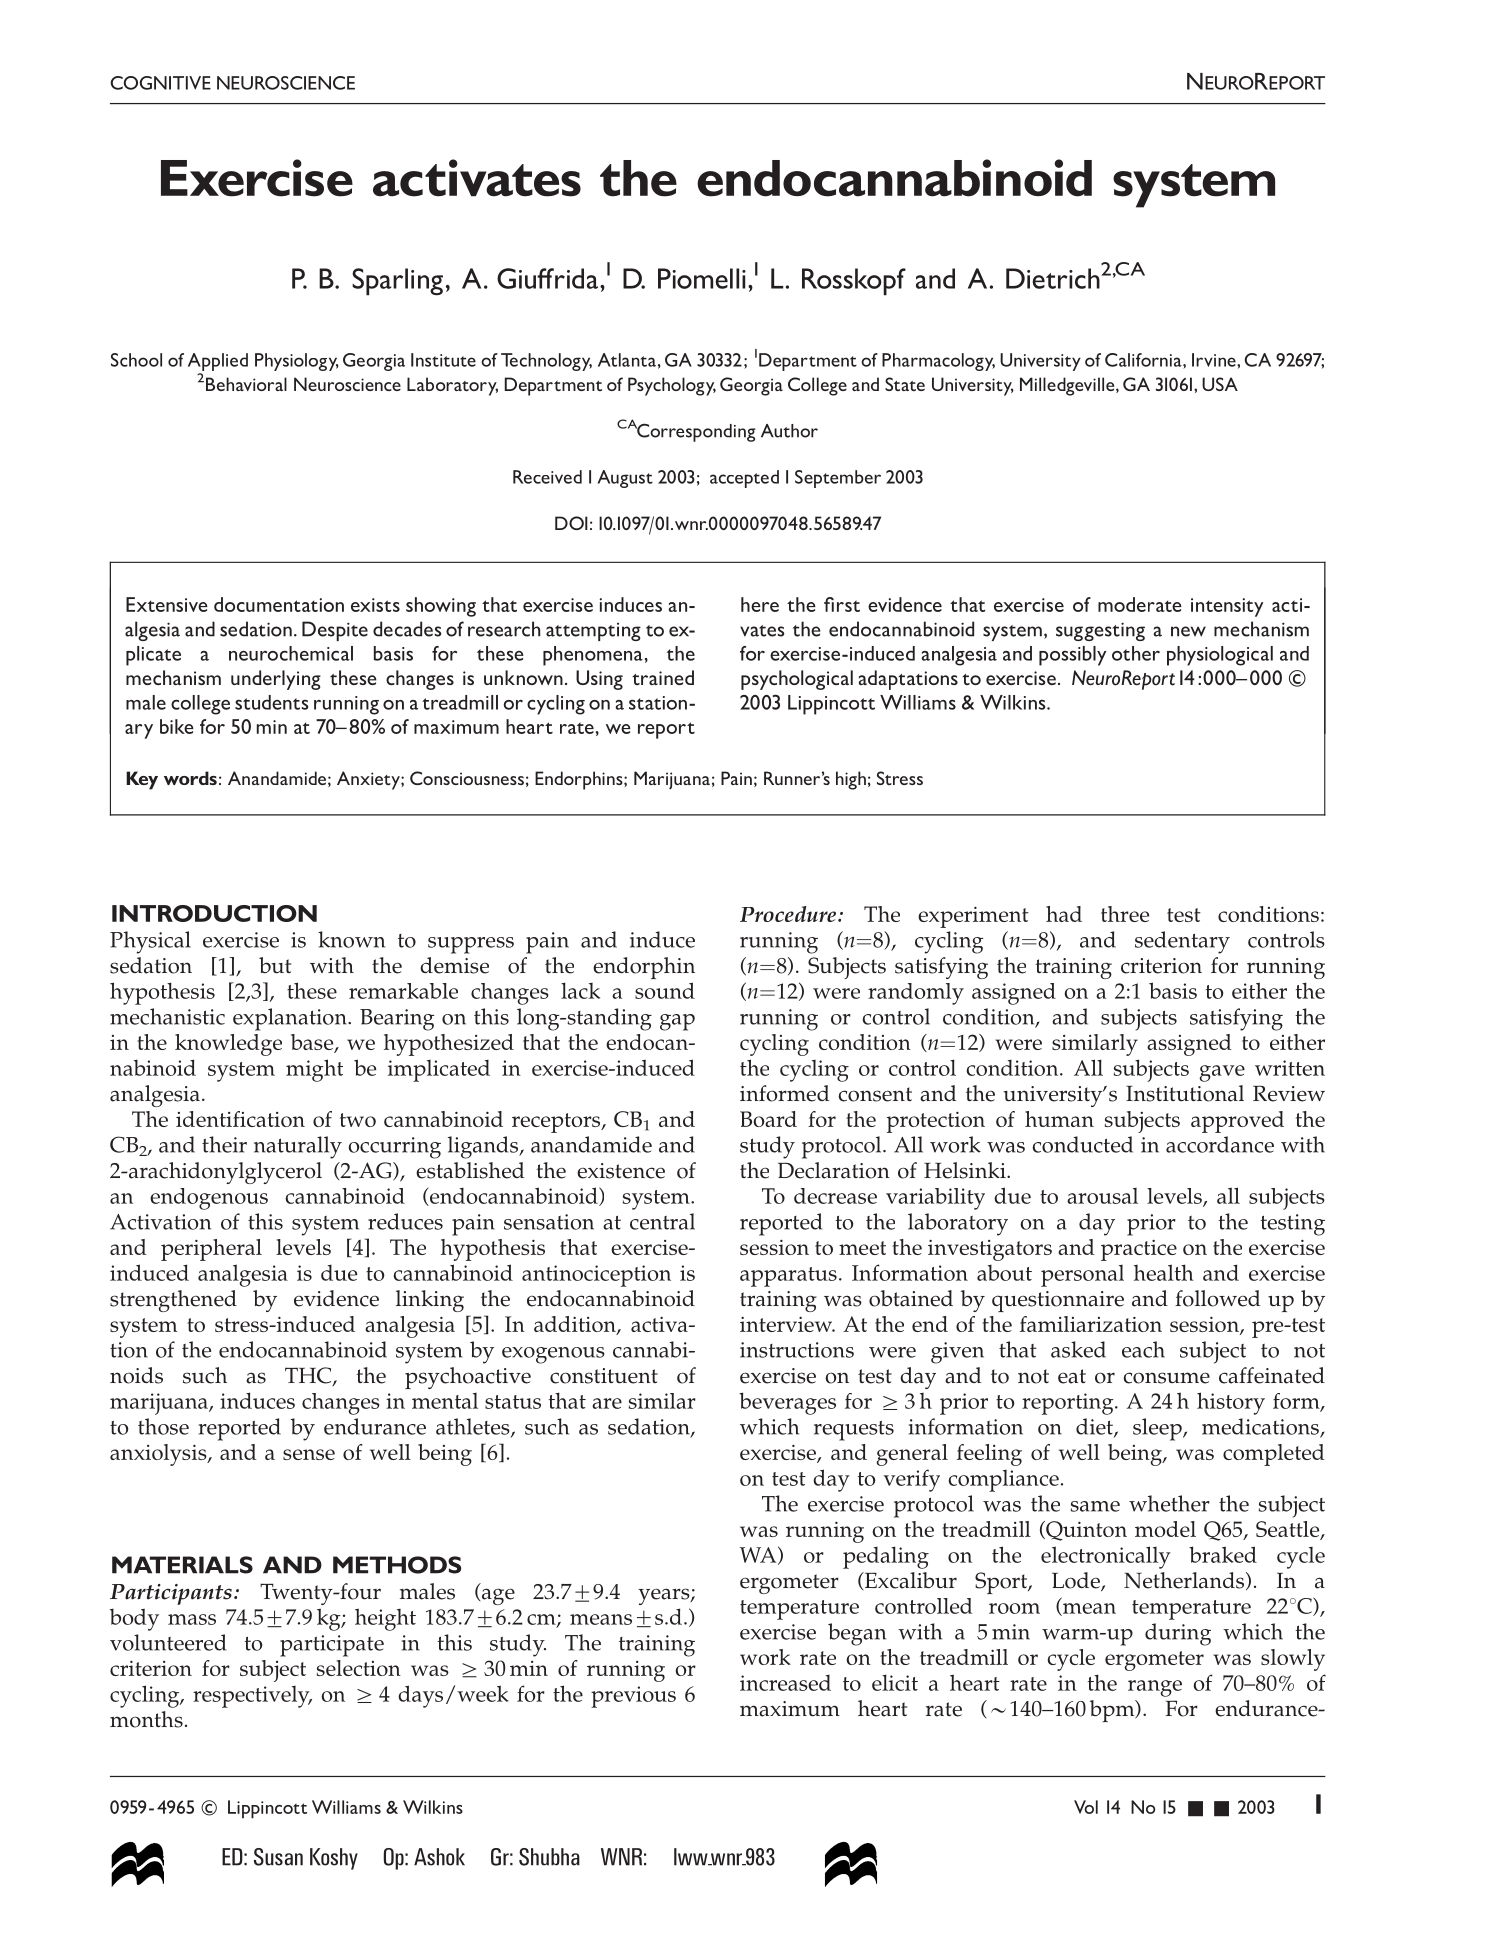 This page has height=1945, width=1492. What do you see at coordinates (160, 83) in the page?
I see `COGNITIVE` at bounding box center [160, 83].
